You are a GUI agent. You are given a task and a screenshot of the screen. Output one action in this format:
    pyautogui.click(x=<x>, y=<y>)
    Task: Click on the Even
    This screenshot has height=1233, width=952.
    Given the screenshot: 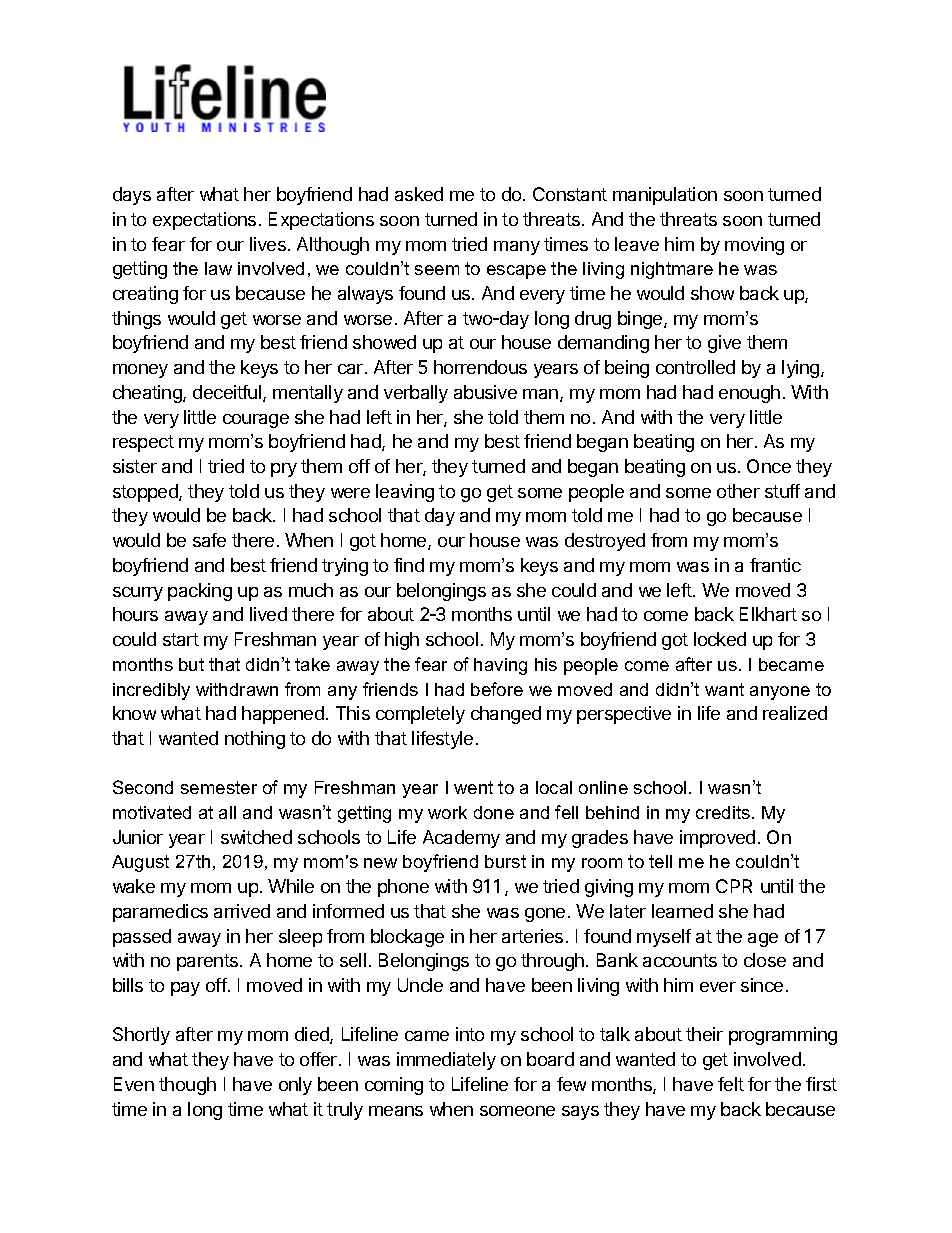 What is the action you would take?
    pyautogui.click(x=134, y=1084)
